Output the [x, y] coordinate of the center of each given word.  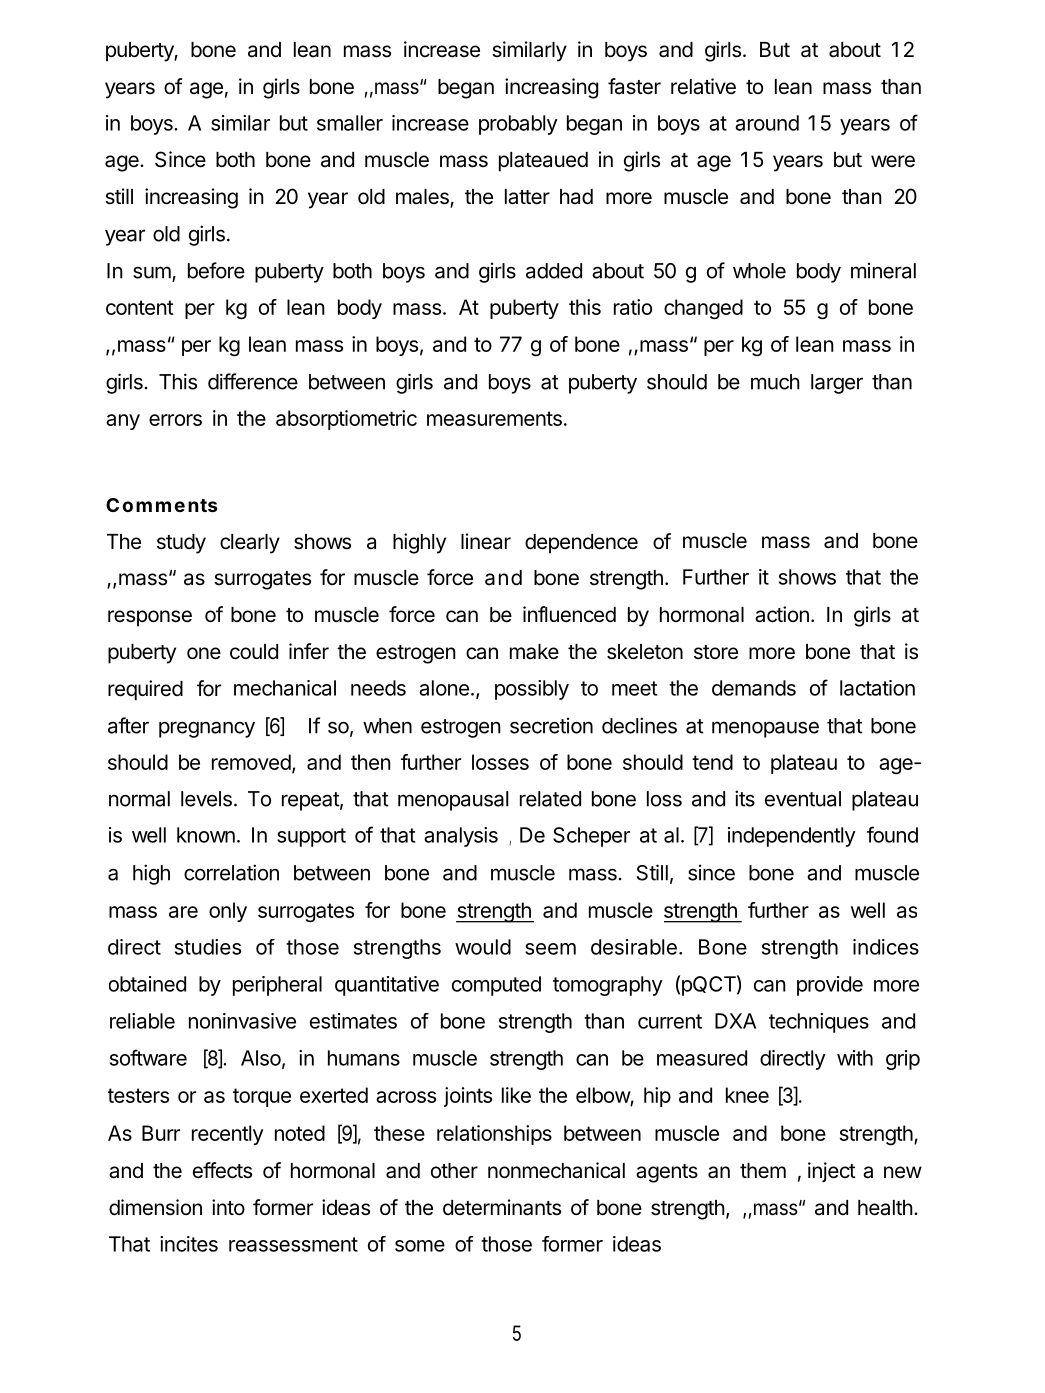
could [254, 652]
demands [754, 688]
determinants [502, 1207]
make [534, 652]
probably [518, 125]
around [767, 123]
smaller [350, 123]
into [228, 1207]
